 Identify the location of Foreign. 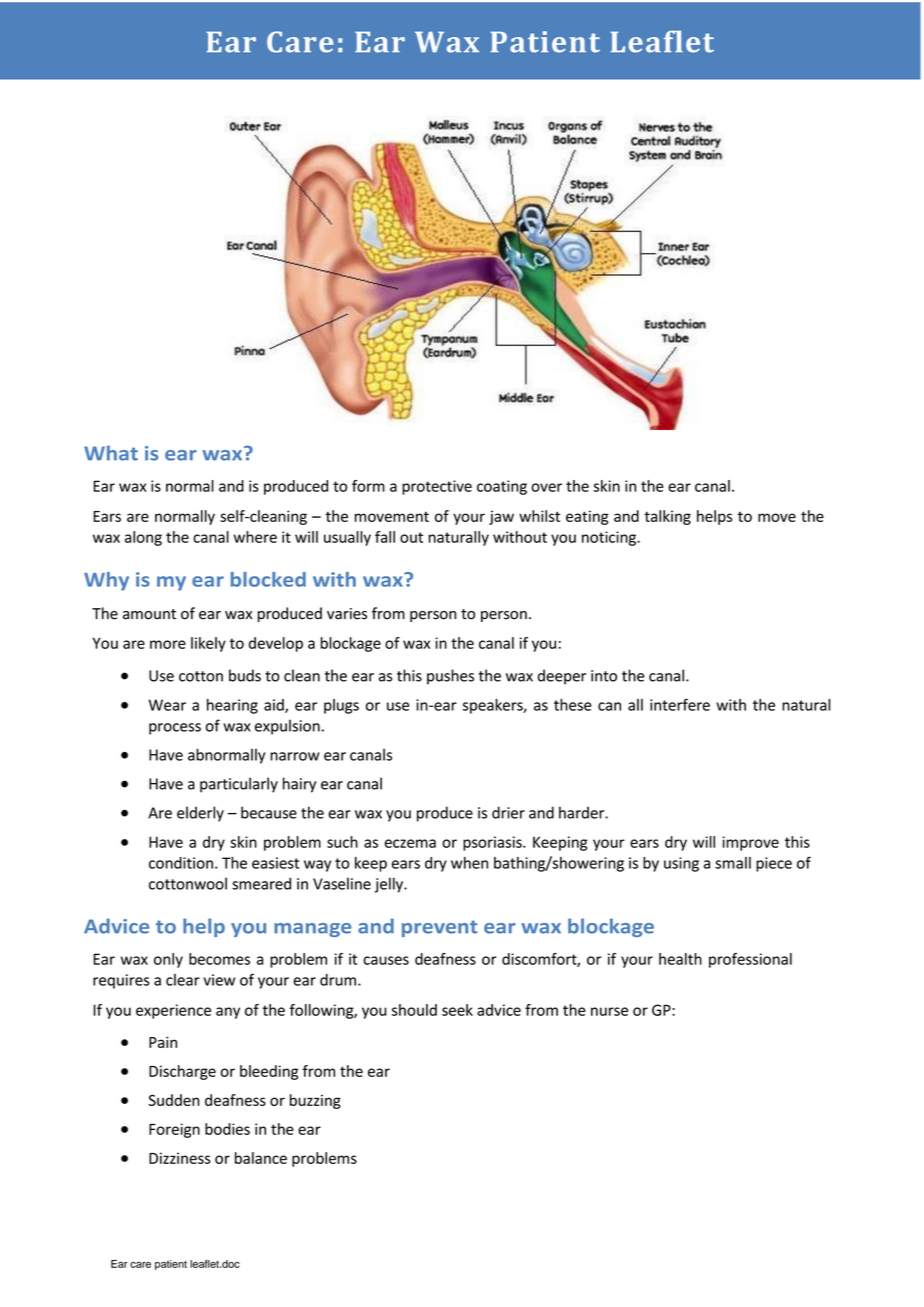
(174, 1130).
